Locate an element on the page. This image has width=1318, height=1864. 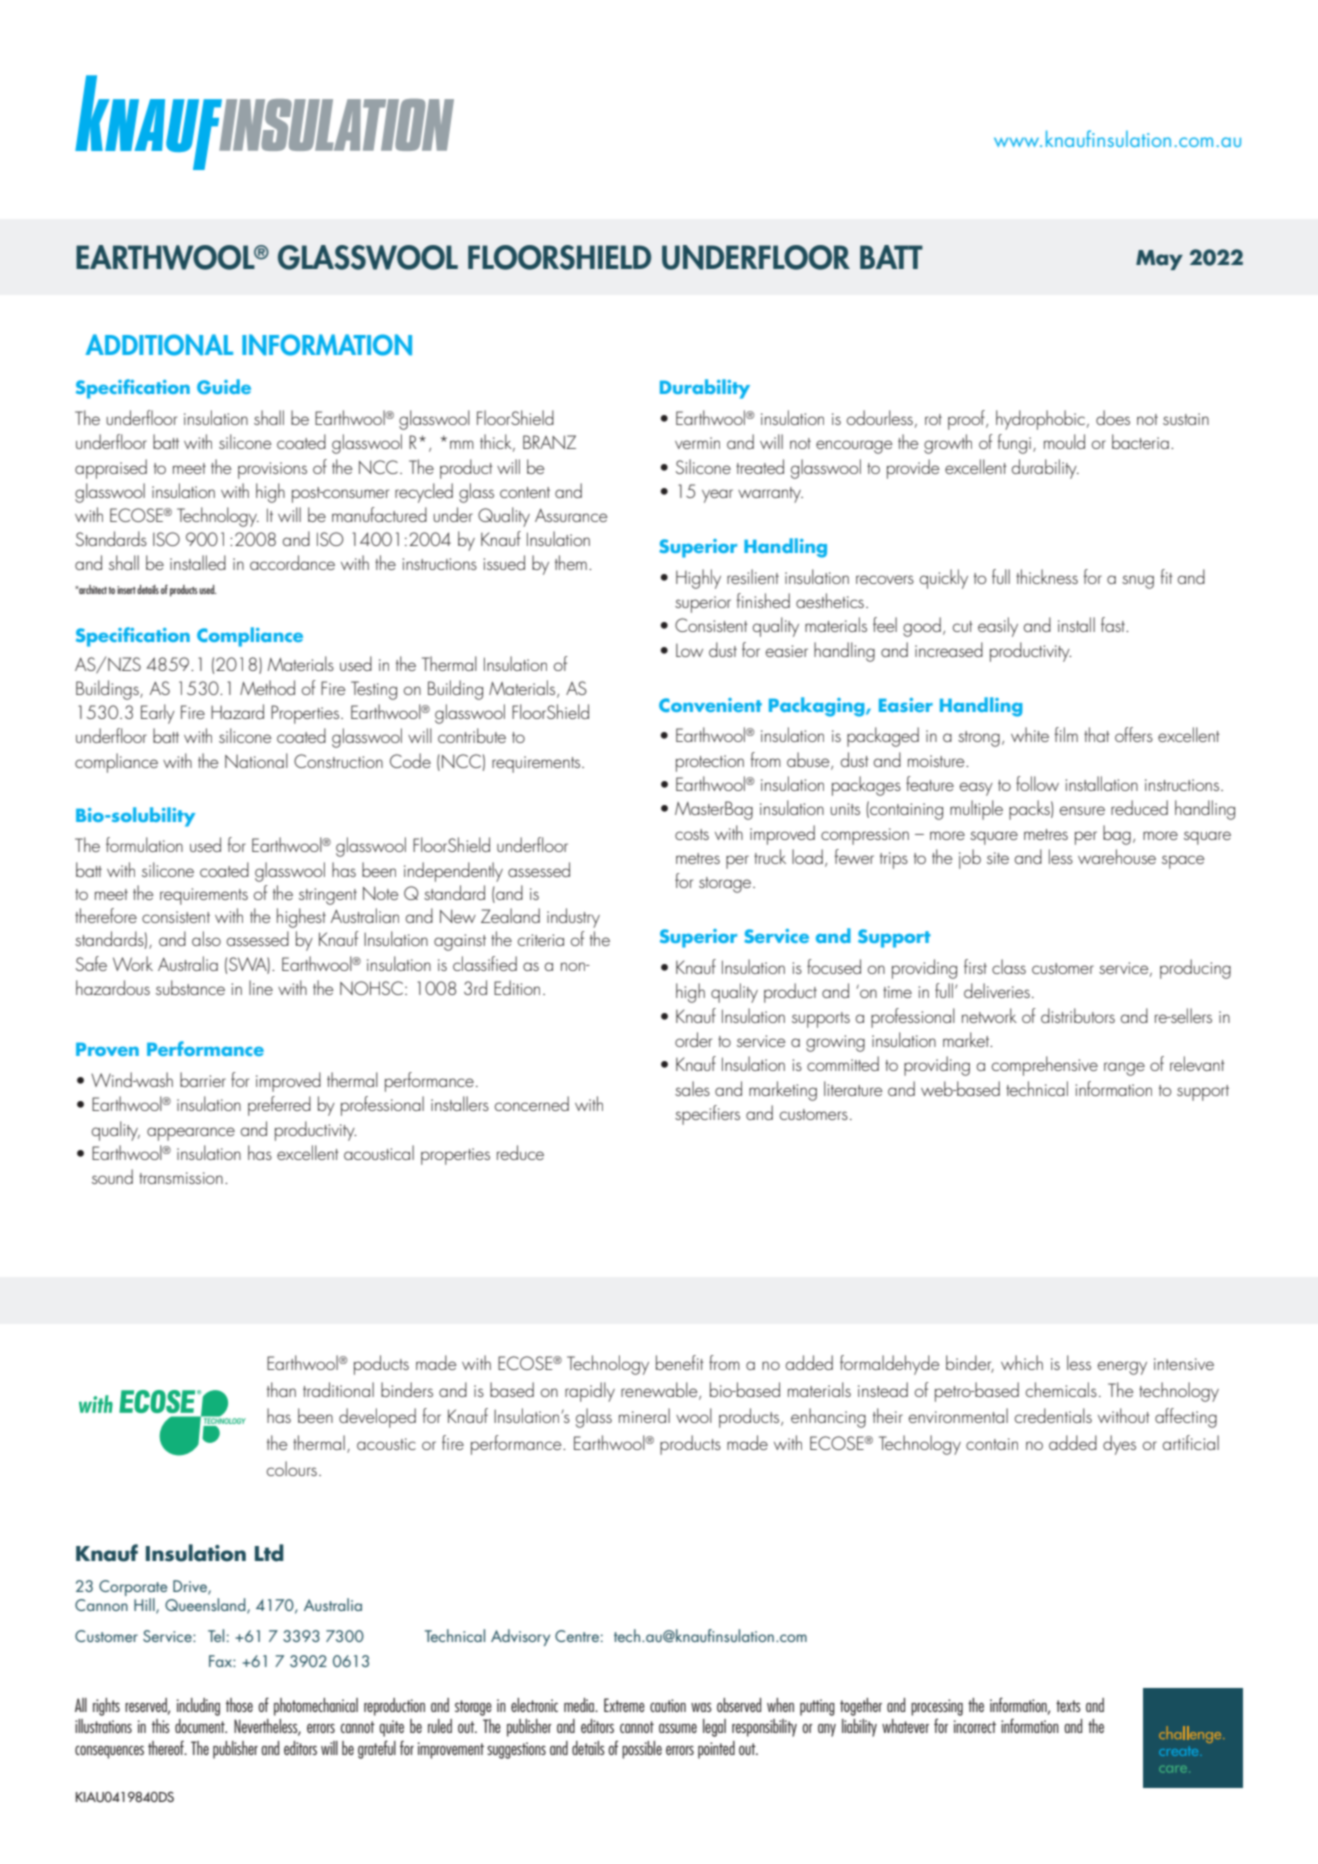
vermin is located at coordinates (697, 443).
